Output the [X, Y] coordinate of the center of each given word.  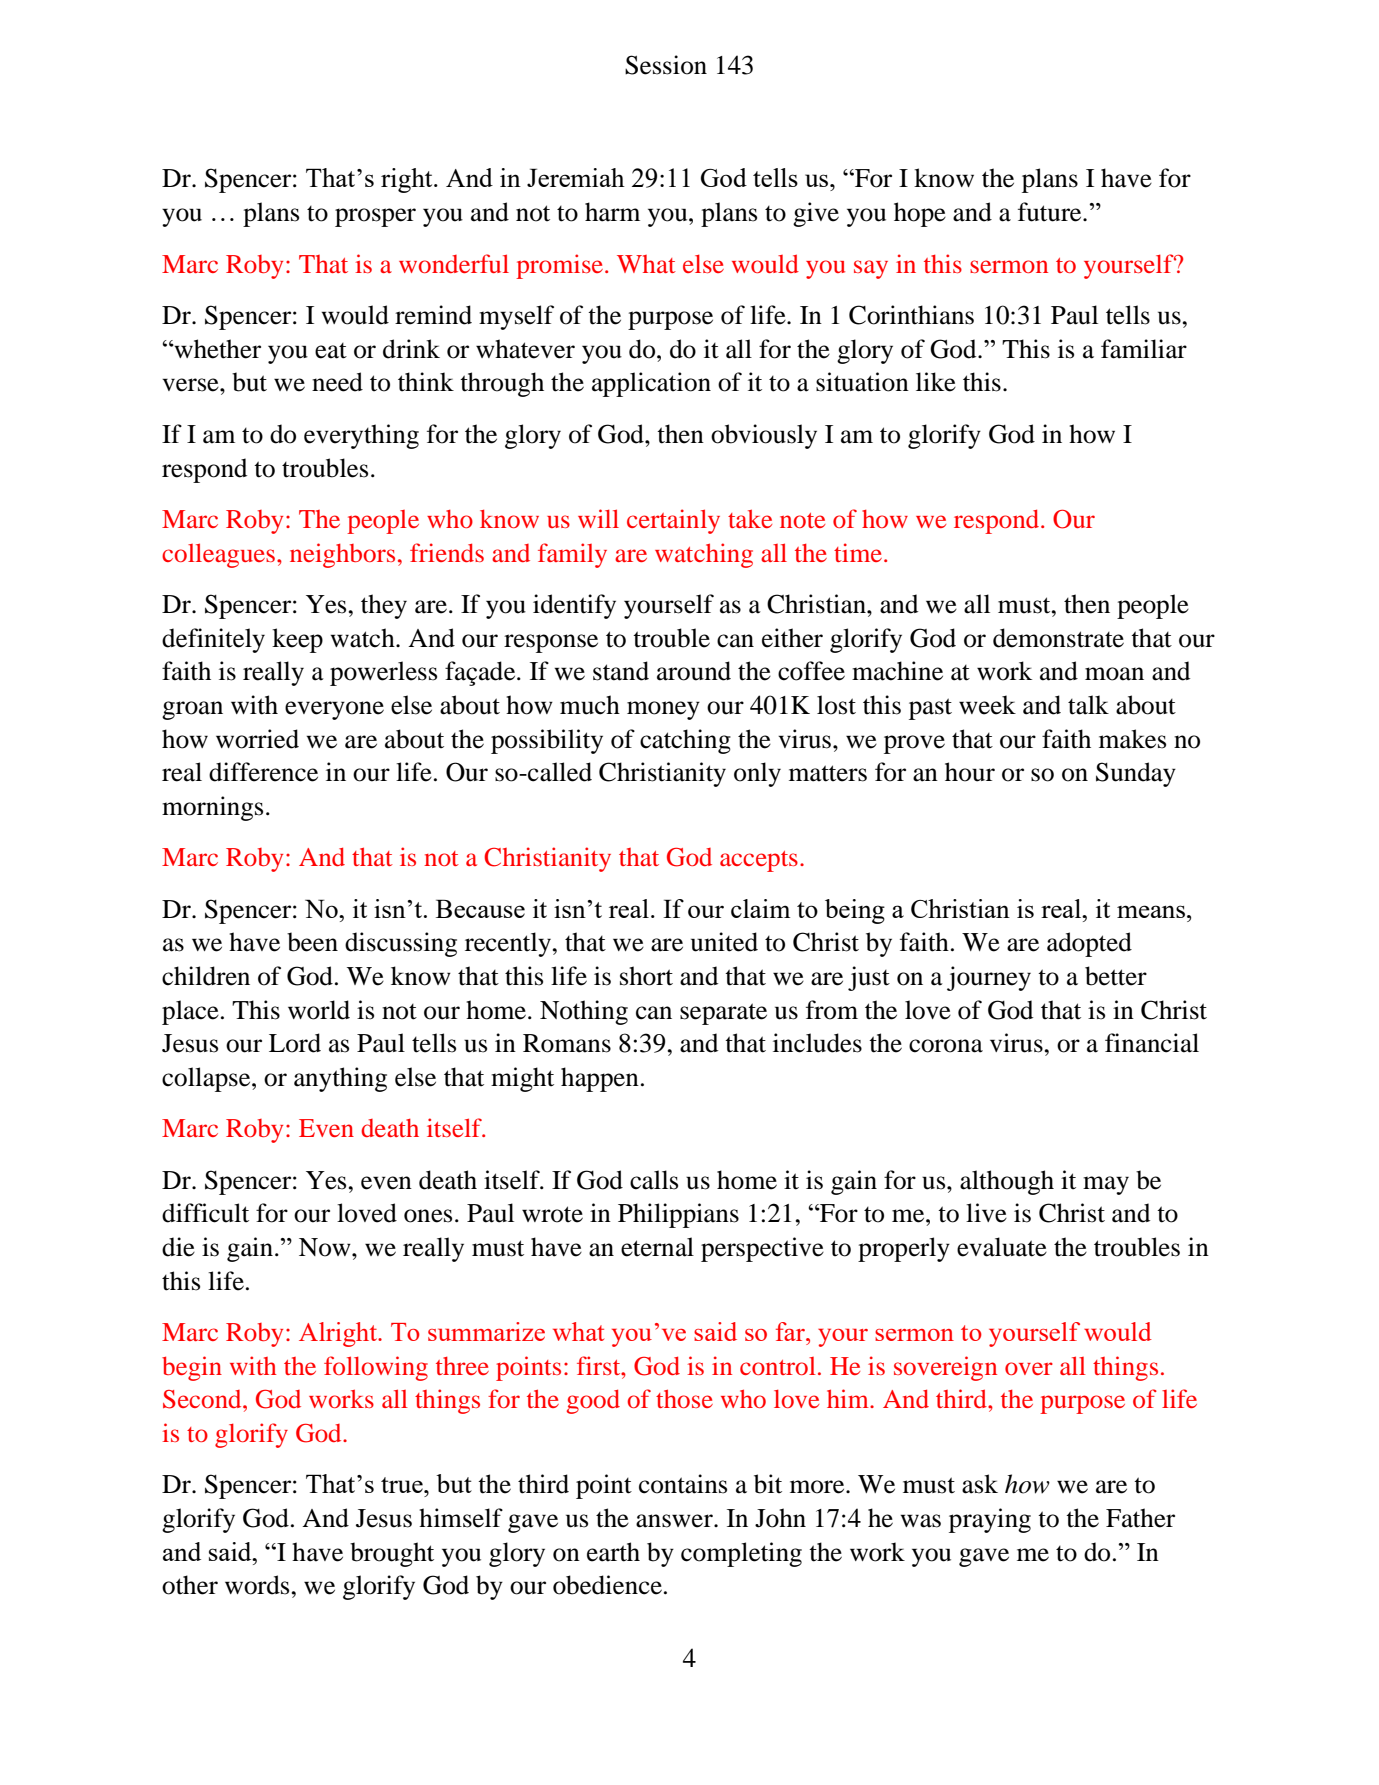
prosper [375, 217]
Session [666, 65]
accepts [759, 861]
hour [970, 772]
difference [263, 772]
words [258, 1585]
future [1051, 212]
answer [675, 1521]
